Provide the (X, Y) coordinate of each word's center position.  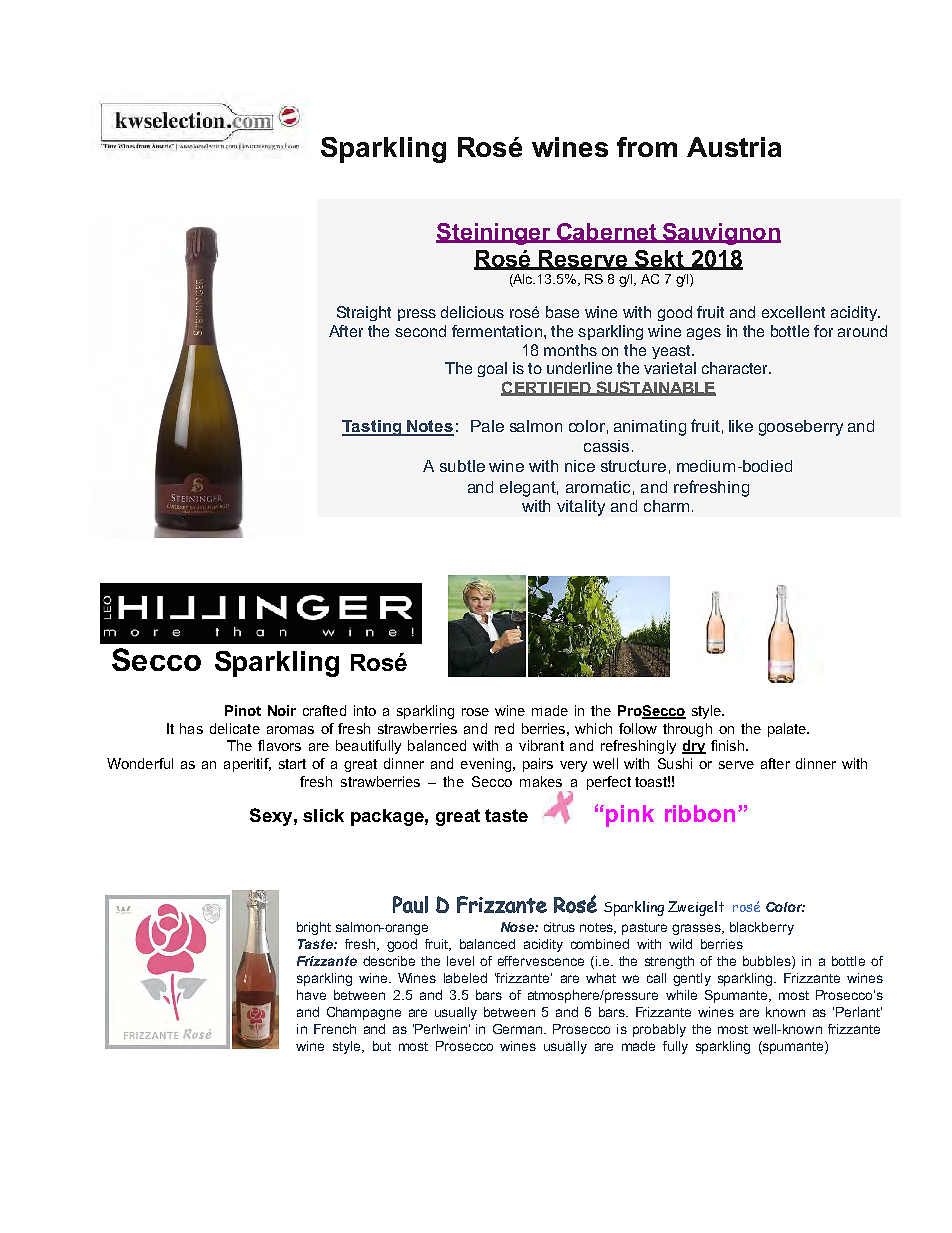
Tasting (373, 428)
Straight (364, 313)
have (311, 995)
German (517, 1029)
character (736, 368)
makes (541, 781)
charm (666, 506)
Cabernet (606, 232)
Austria (734, 147)
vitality (581, 508)
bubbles (768, 961)
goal (492, 369)
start (292, 764)
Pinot (243, 710)
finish (727, 745)
